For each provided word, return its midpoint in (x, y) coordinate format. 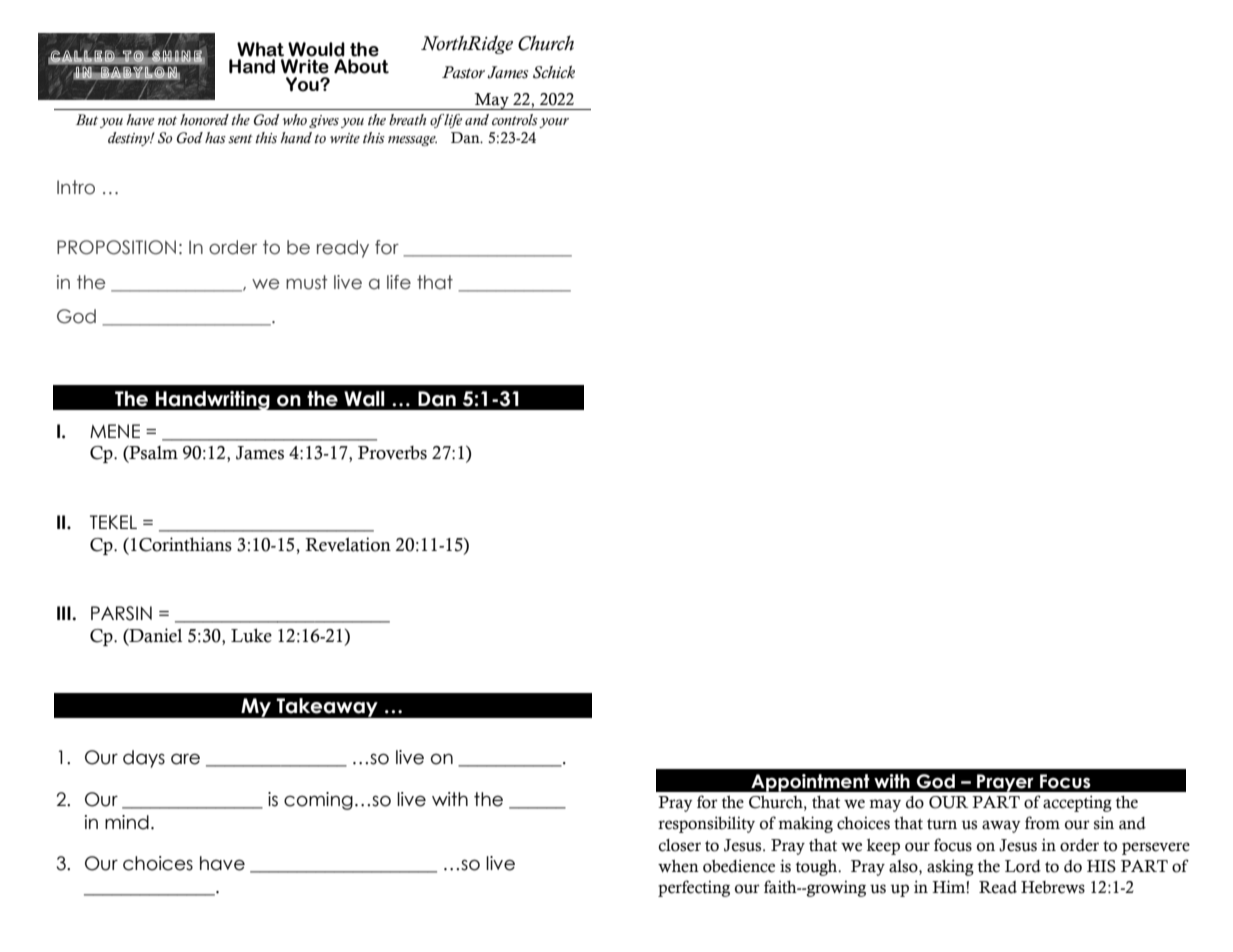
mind (127, 822)
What (260, 49)
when (678, 866)
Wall (364, 399)
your (554, 123)
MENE (115, 431)
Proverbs (392, 453)
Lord (1023, 866)
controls (515, 120)
